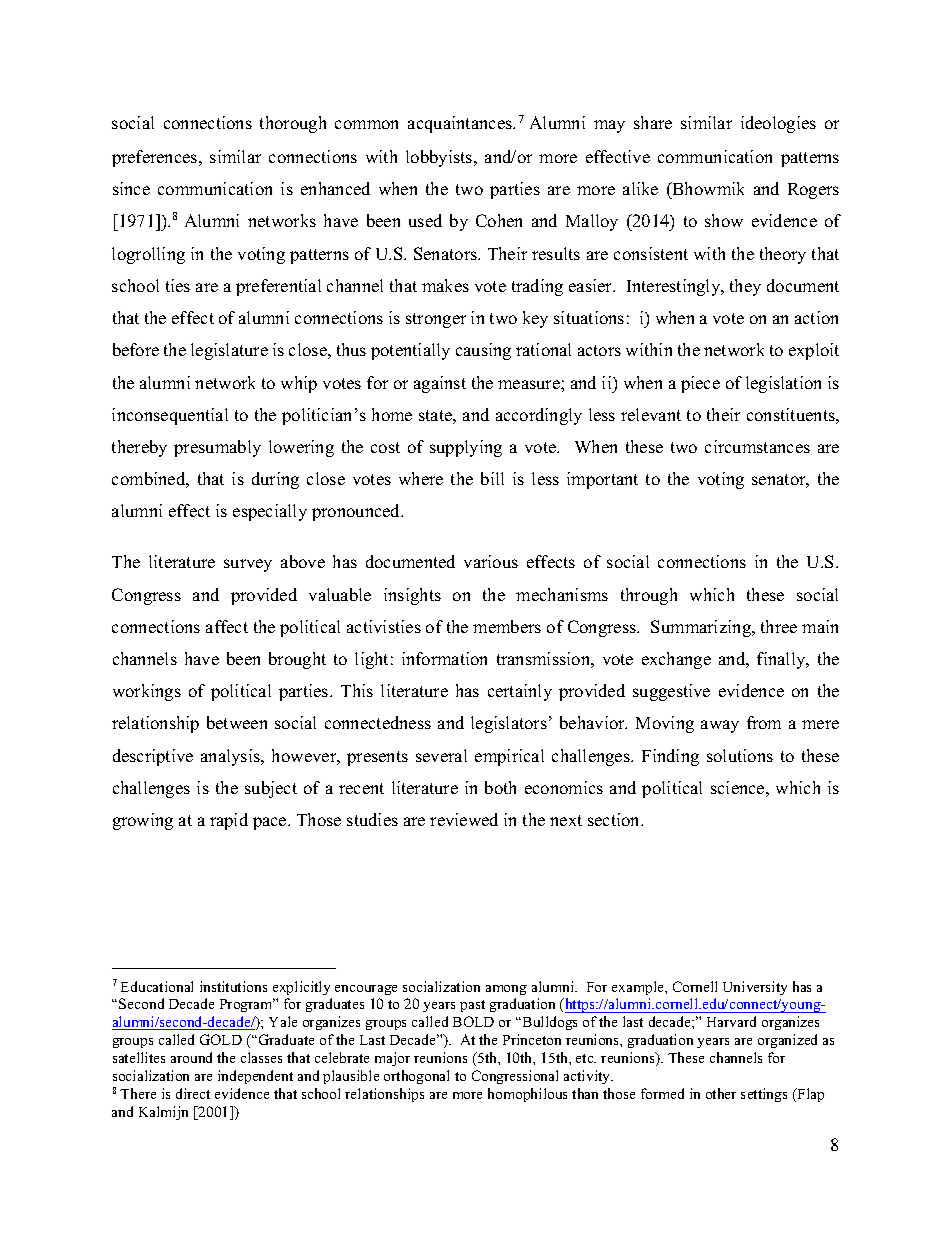 The width and height of the screenshot is (952, 1233). Describe the element at coordinates (440, 158) in the screenshot. I see `lobbyists` at that location.
